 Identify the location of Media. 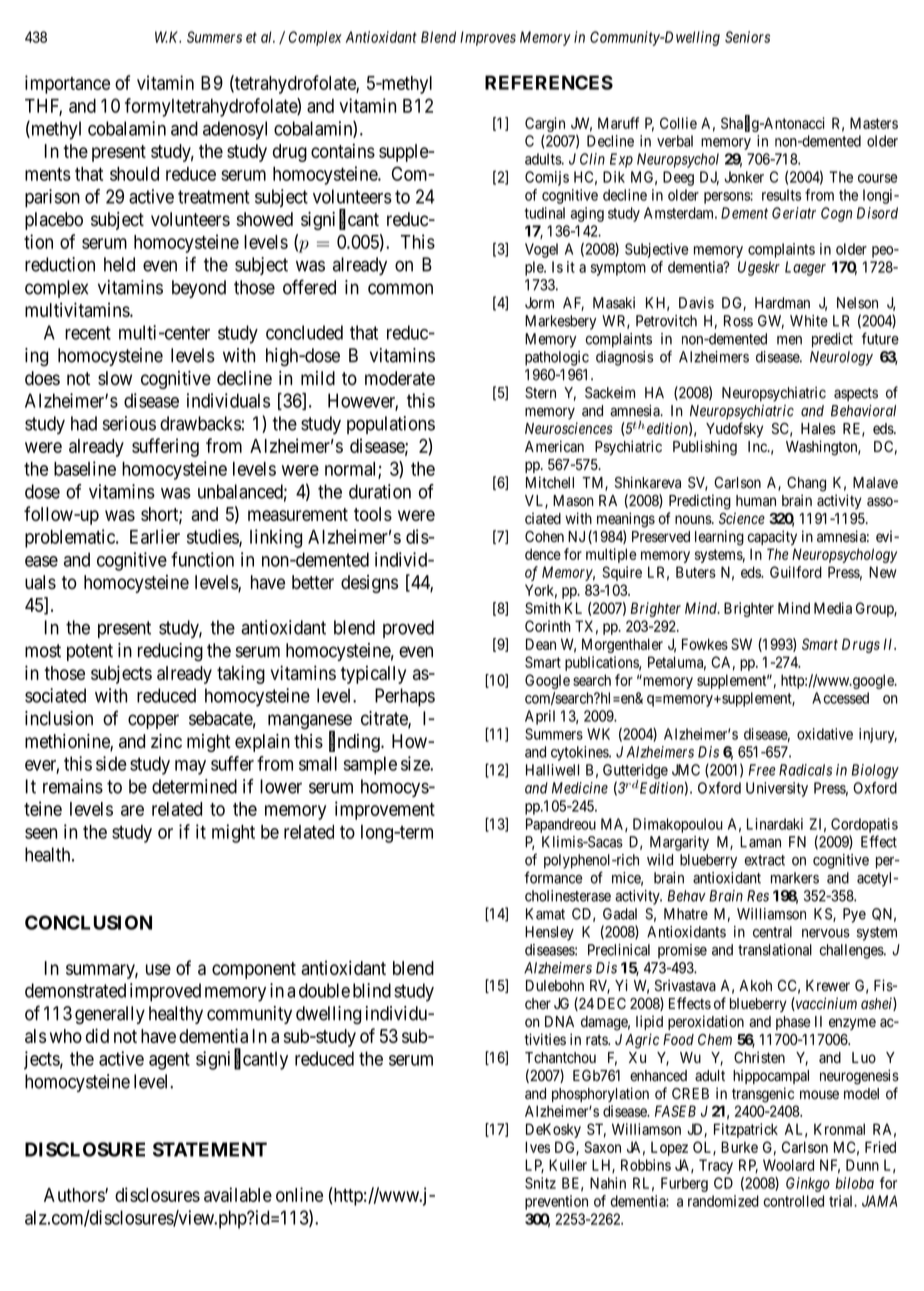
(833, 608).
